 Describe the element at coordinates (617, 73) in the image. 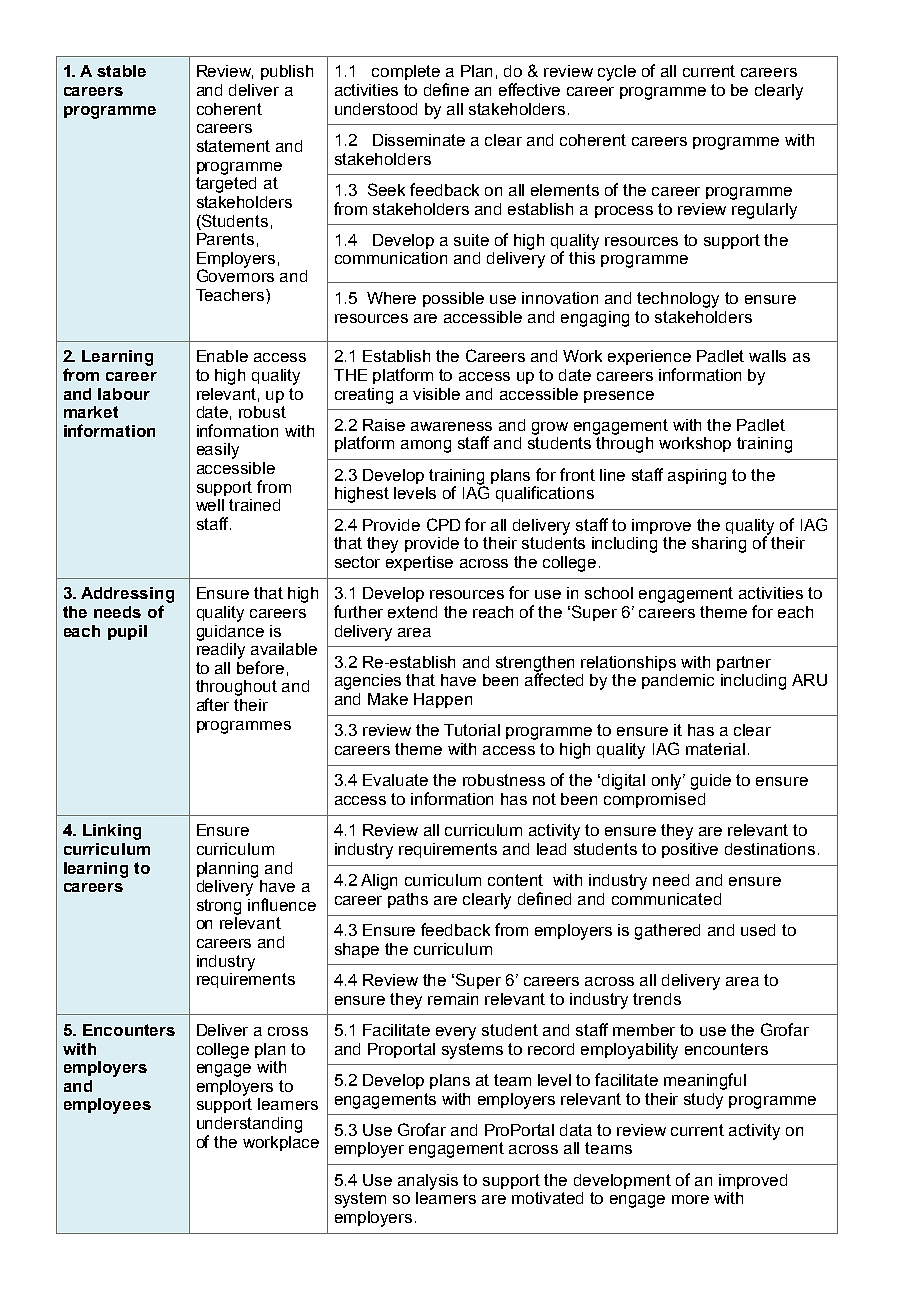

I see `cycle` at that location.
